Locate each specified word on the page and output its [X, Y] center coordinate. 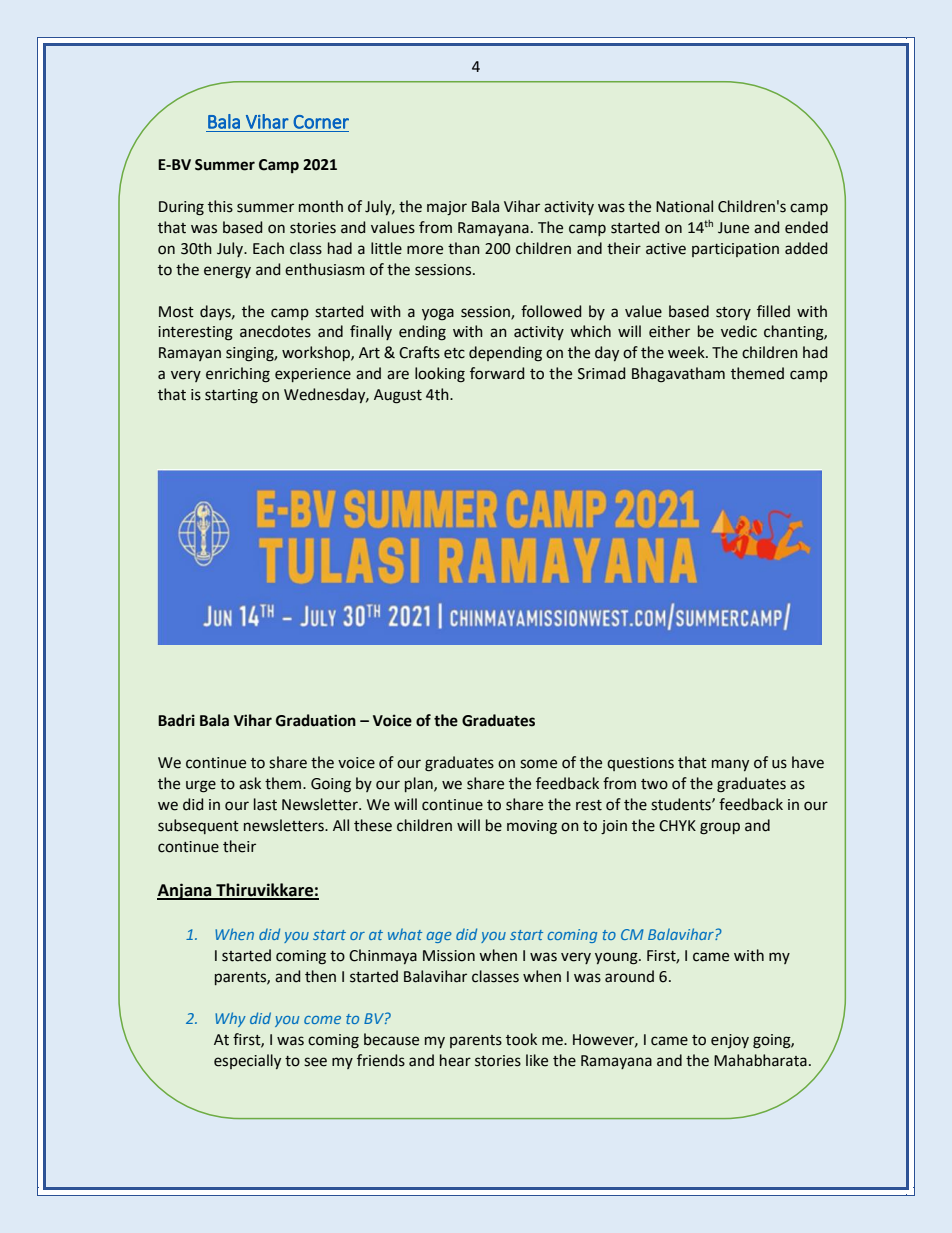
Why [230, 1019]
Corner [321, 122]
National [684, 206]
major [447, 208]
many [730, 765]
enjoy [730, 1041]
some [538, 764]
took [521, 1039]
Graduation [316, 720]
